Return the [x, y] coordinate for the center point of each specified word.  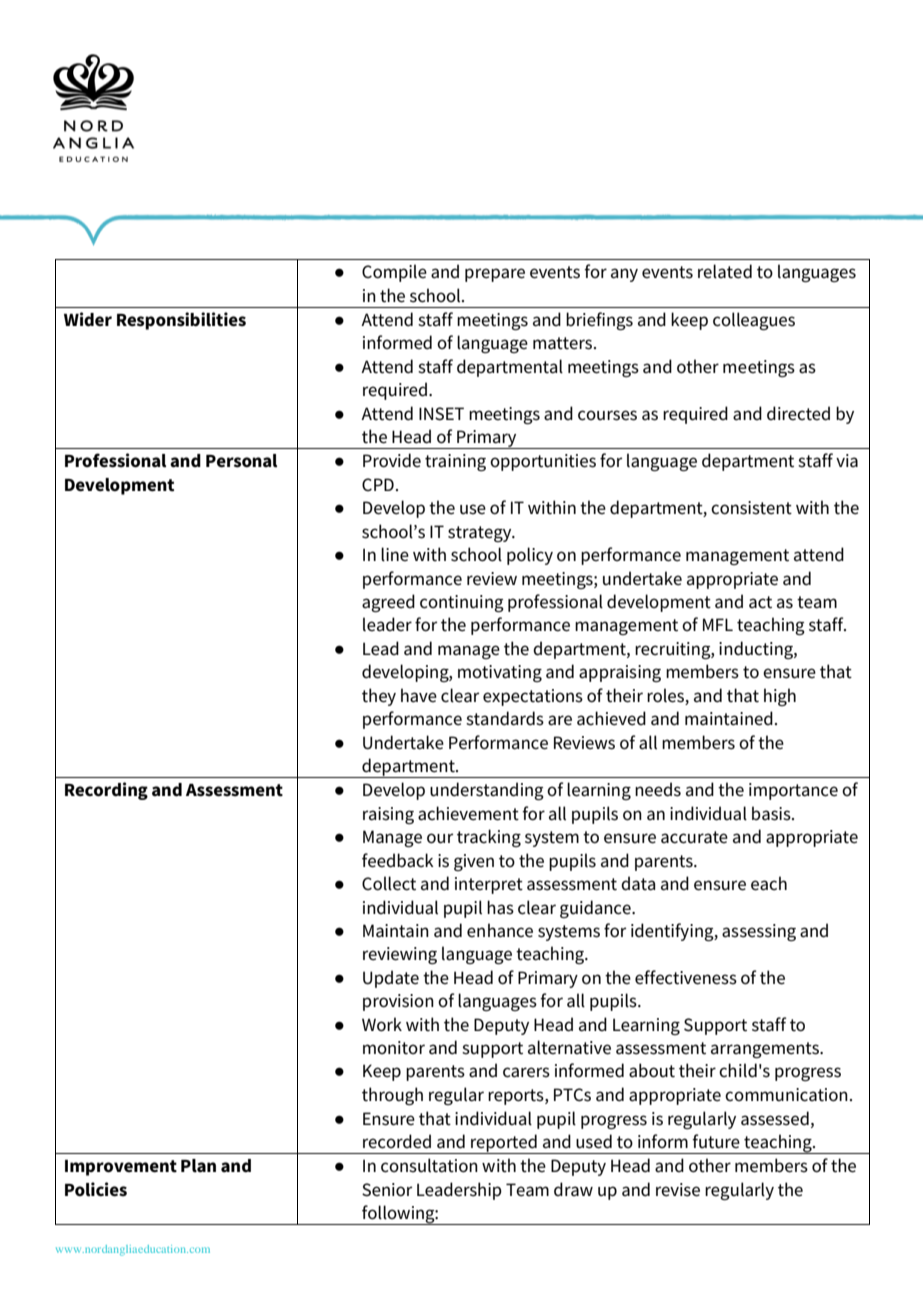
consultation [429, 1165]
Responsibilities [181, 321]
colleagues [754, 321]
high [780, 697]
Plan [198, 1166]
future [716, 1141]
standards [505, 718]
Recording [106, 791]
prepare [495, 275]
